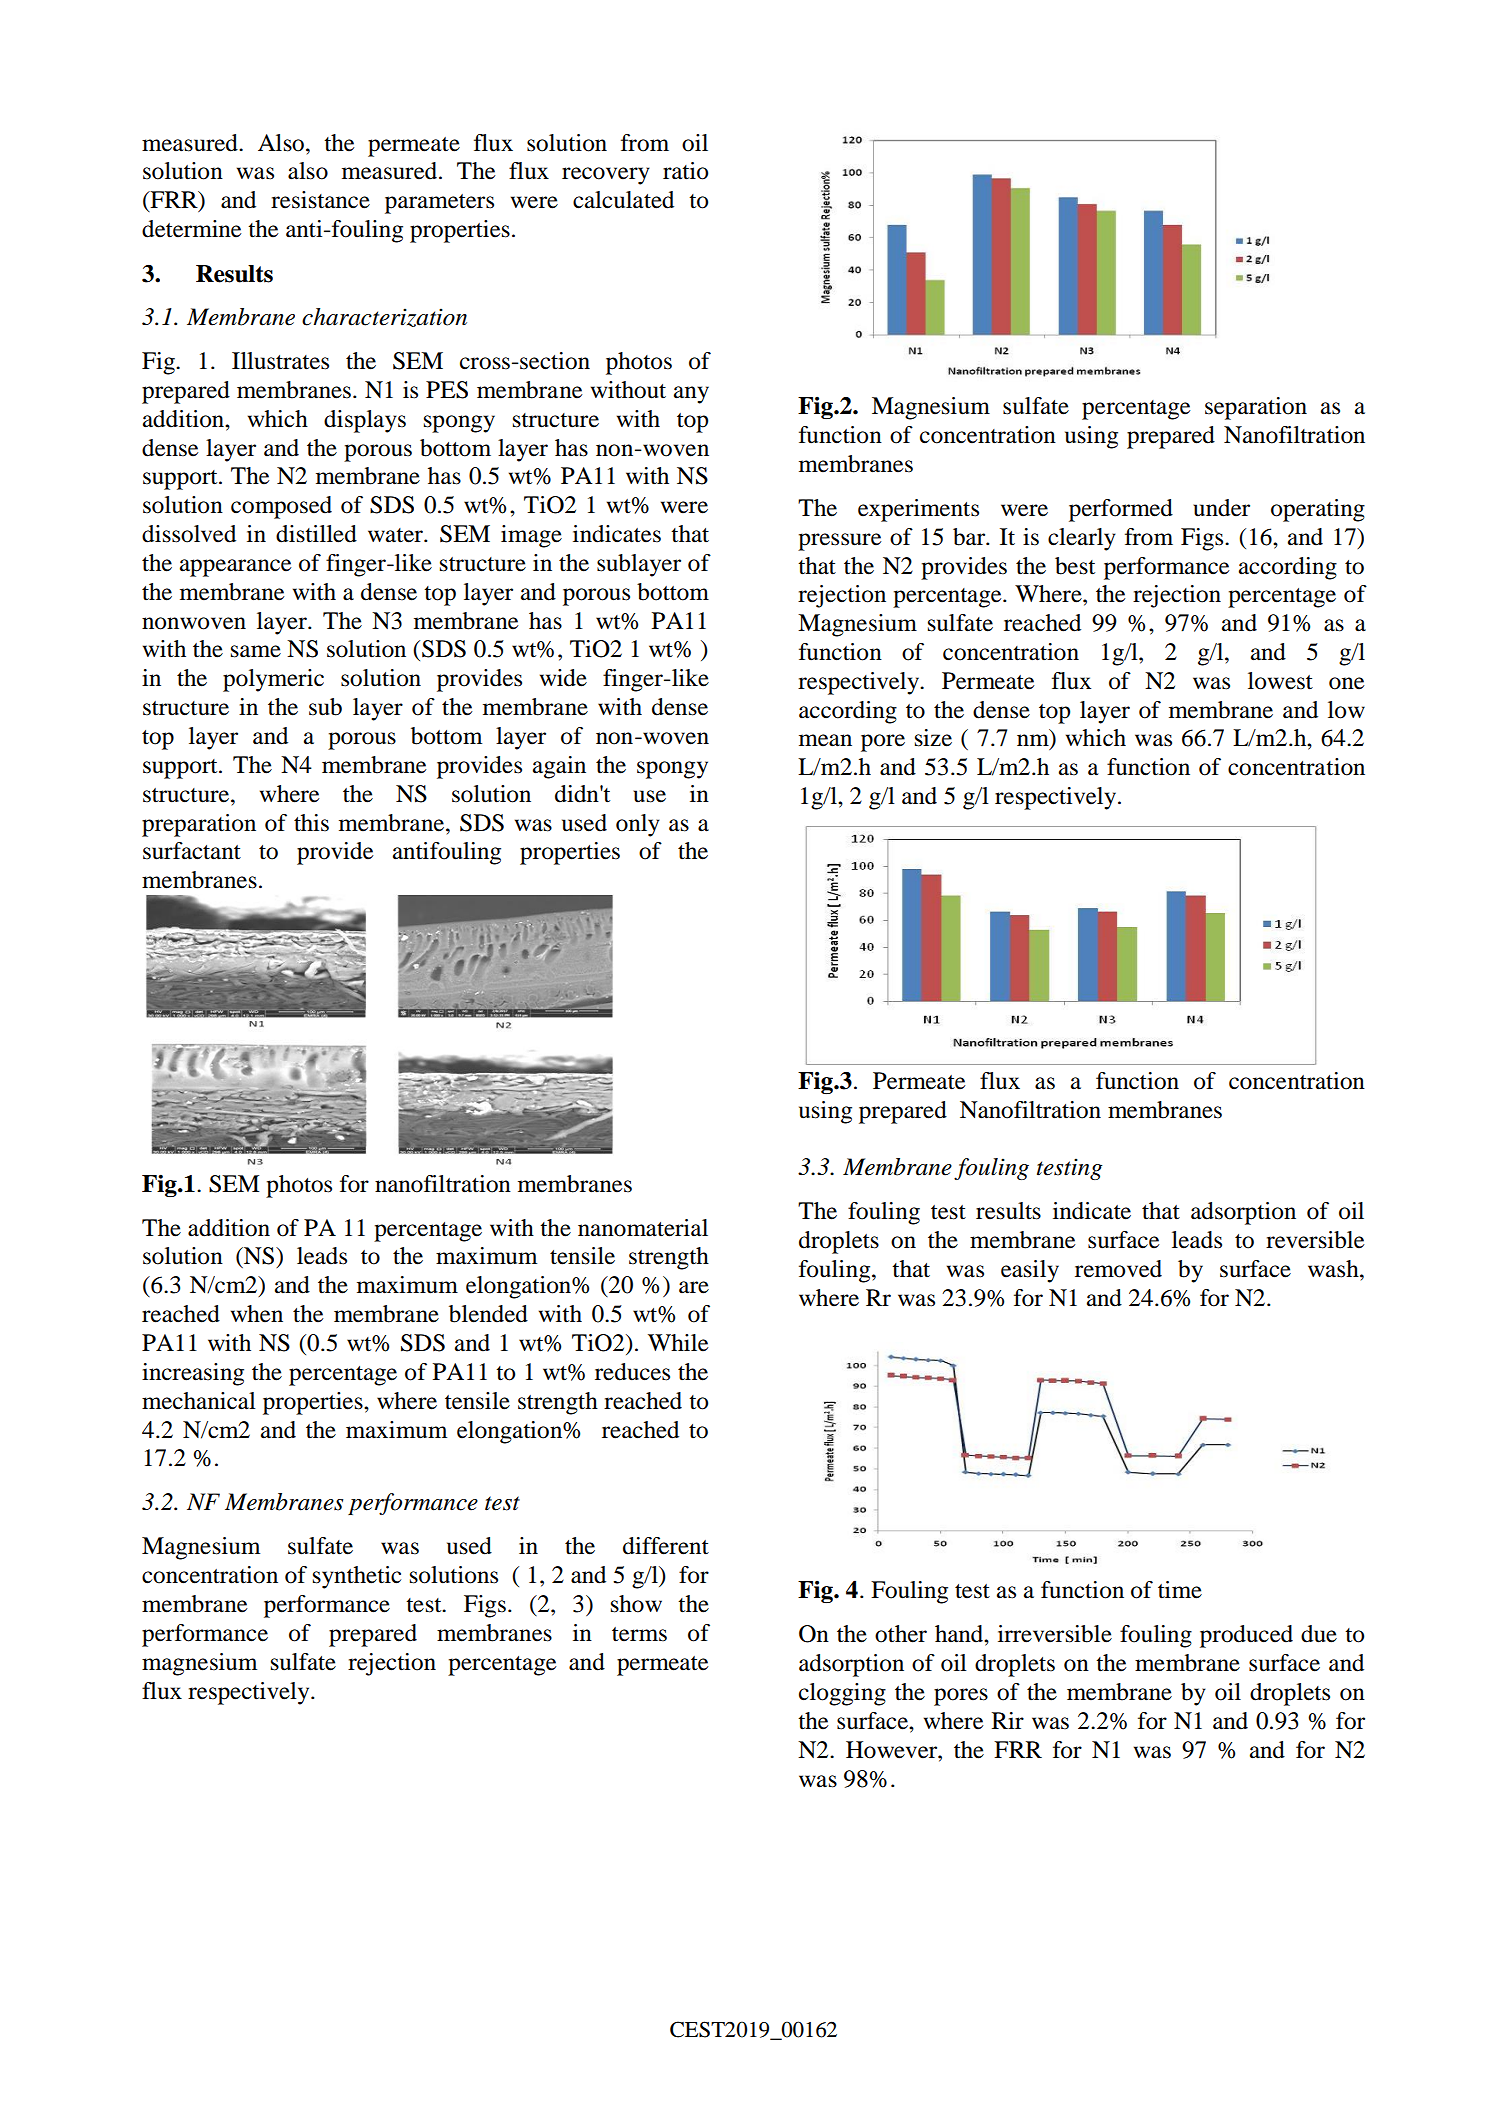 Image resolution: width=1494 pixels, height=2112 pixels. I want to click on lowest, so click(1280, 681).
